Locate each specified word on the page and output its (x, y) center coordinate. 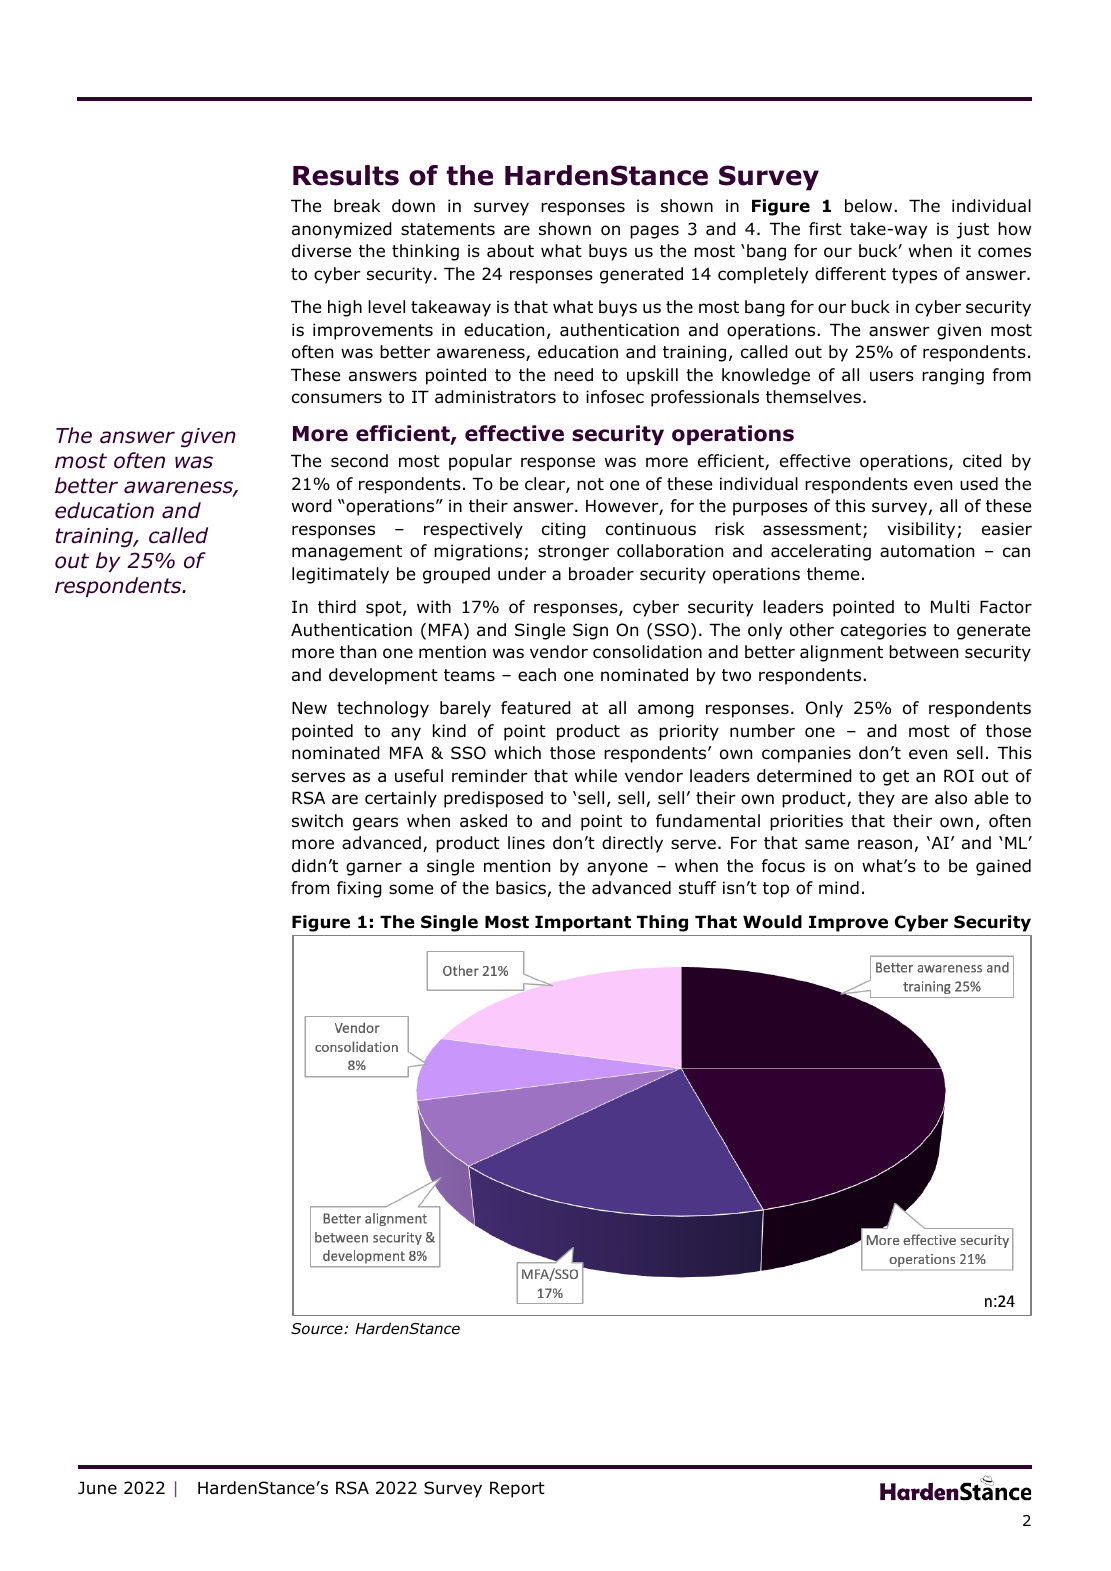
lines (526, 842)
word (312, 506)
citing (564, 530)
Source (318, 1329)
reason (885, 844)
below (868, 206)
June (97, 1488)
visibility (922, 530)
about (510, 251)
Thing (662, 923)
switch (317, 820)
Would (772, 922)
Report (517, 1489)
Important (583, 923)
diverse (321, 251)
